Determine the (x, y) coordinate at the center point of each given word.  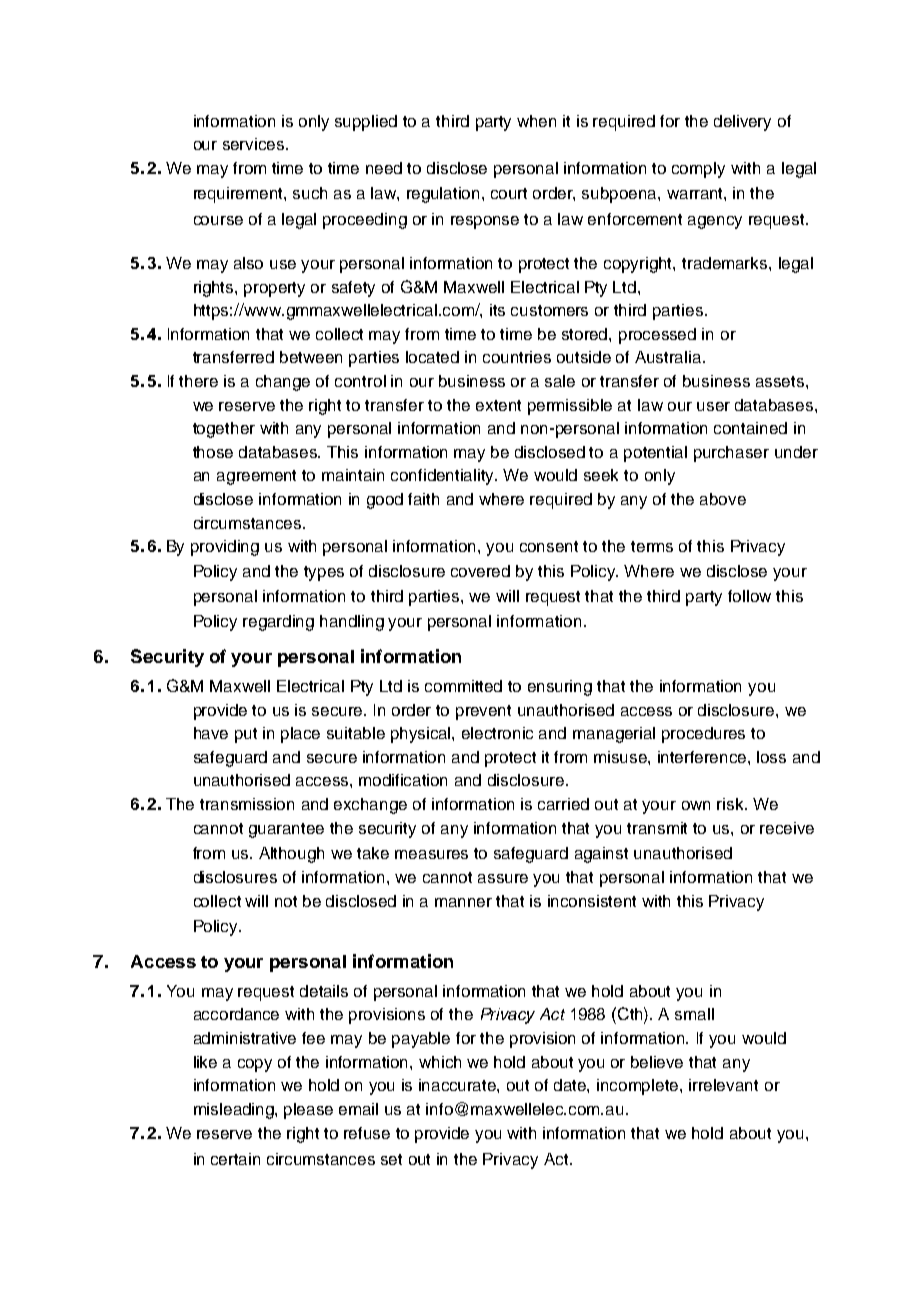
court (509, 193)
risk (732, 804)
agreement (256, 477)
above (723, 499)
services (255, 144)
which (440, 1062)
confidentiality (444, 477)
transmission (247, 804)
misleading (235, 1111)
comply (698, 170)
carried (563, 804)
